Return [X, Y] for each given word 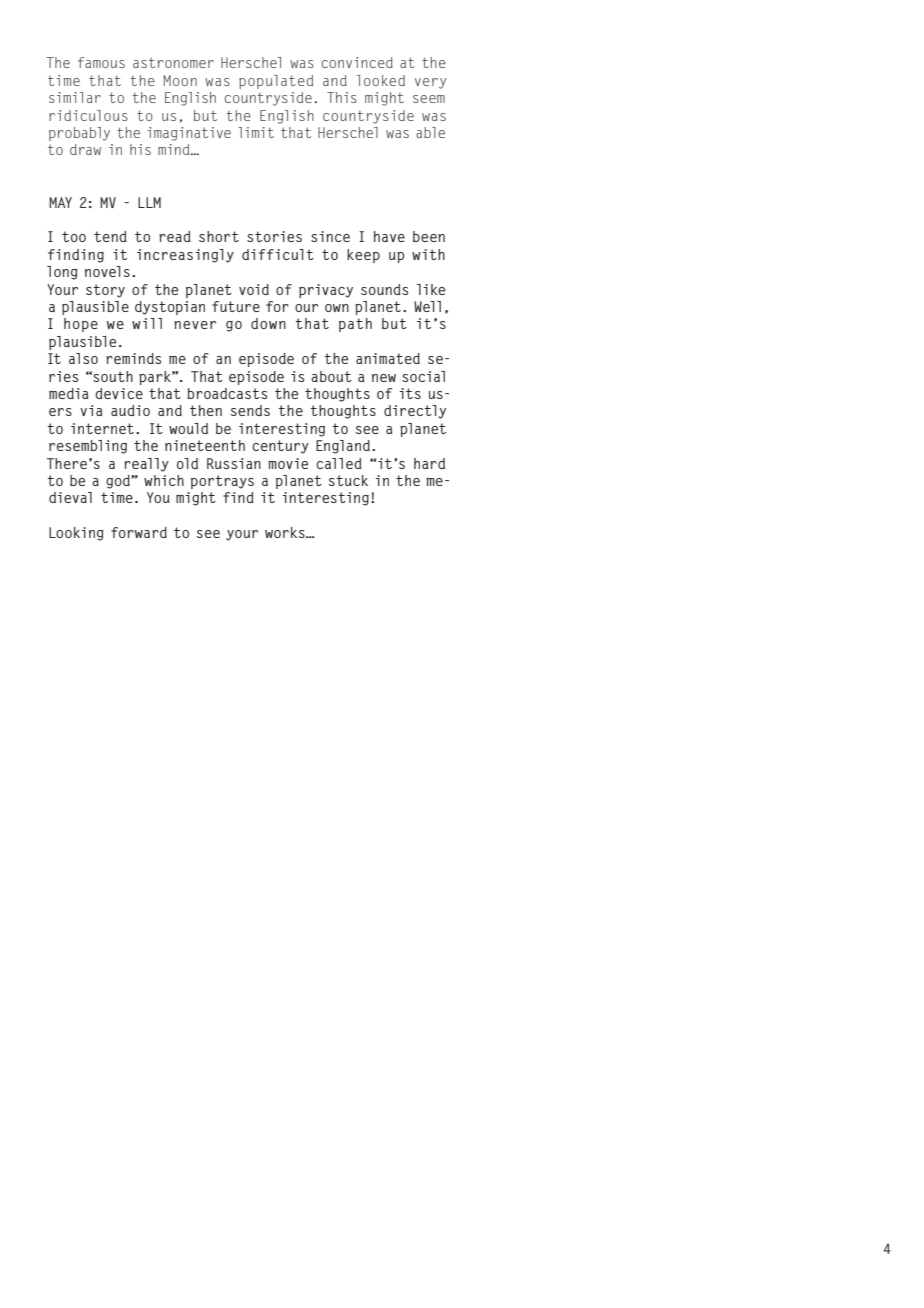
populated [276, 82]
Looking [76, 534]
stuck [348, 480]
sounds [384, 289]
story [105, 291]
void [254, 289]
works [286, 532]
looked [381, 80]
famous [101, 62]
